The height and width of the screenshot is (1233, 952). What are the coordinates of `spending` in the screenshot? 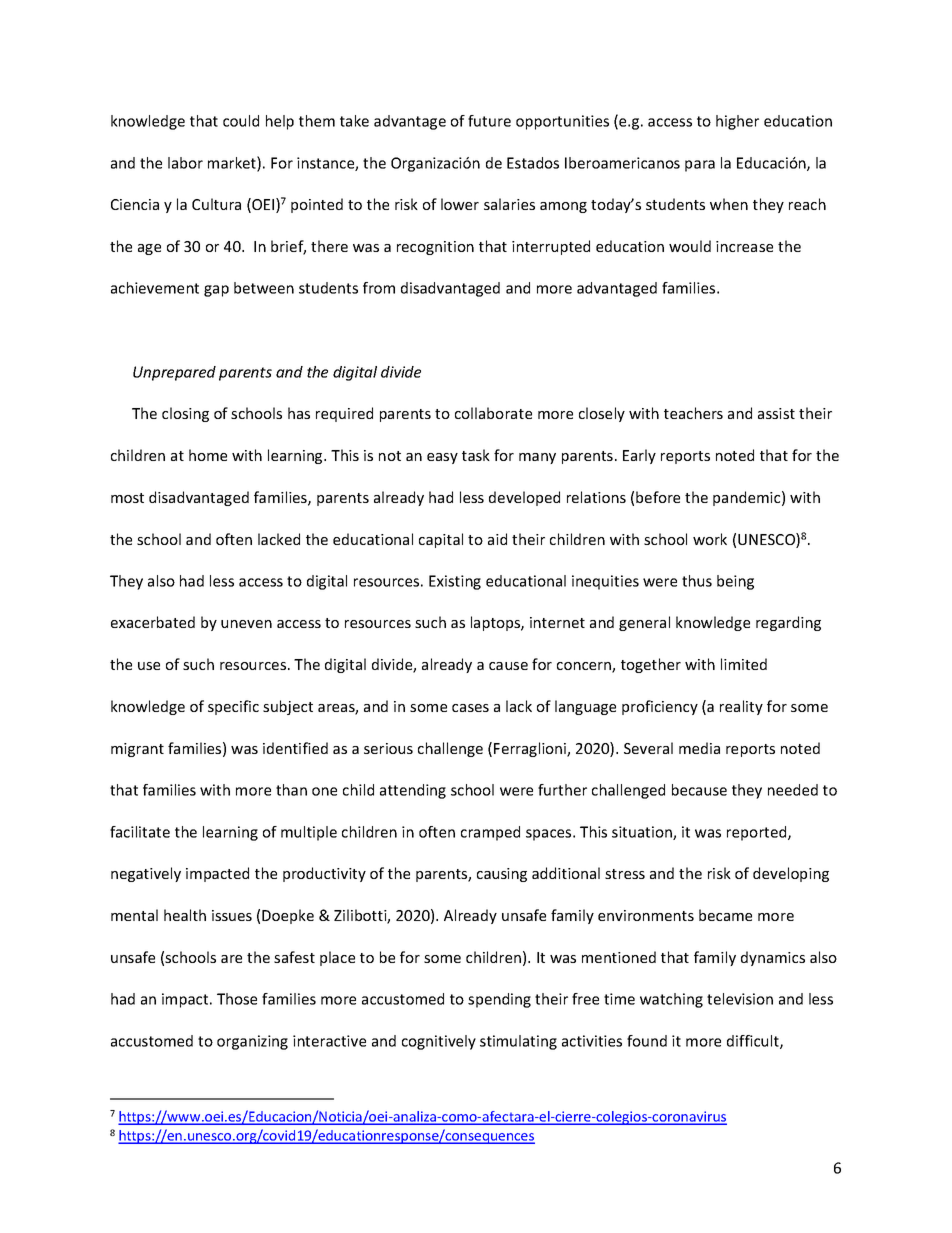 It's located at (499, 1000).
